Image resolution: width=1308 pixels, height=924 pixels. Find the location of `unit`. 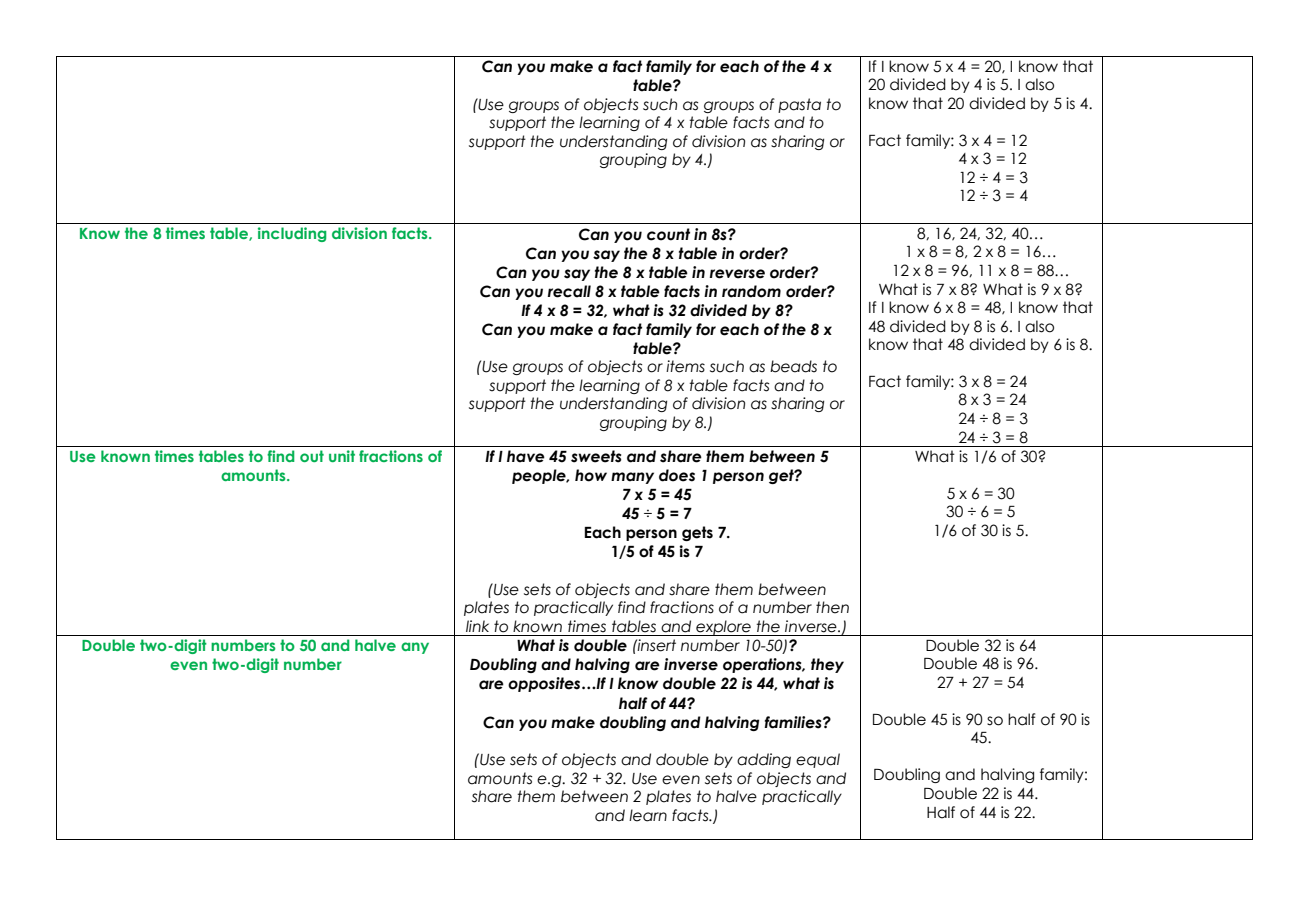

unit is located at coordinates (342, 456).
